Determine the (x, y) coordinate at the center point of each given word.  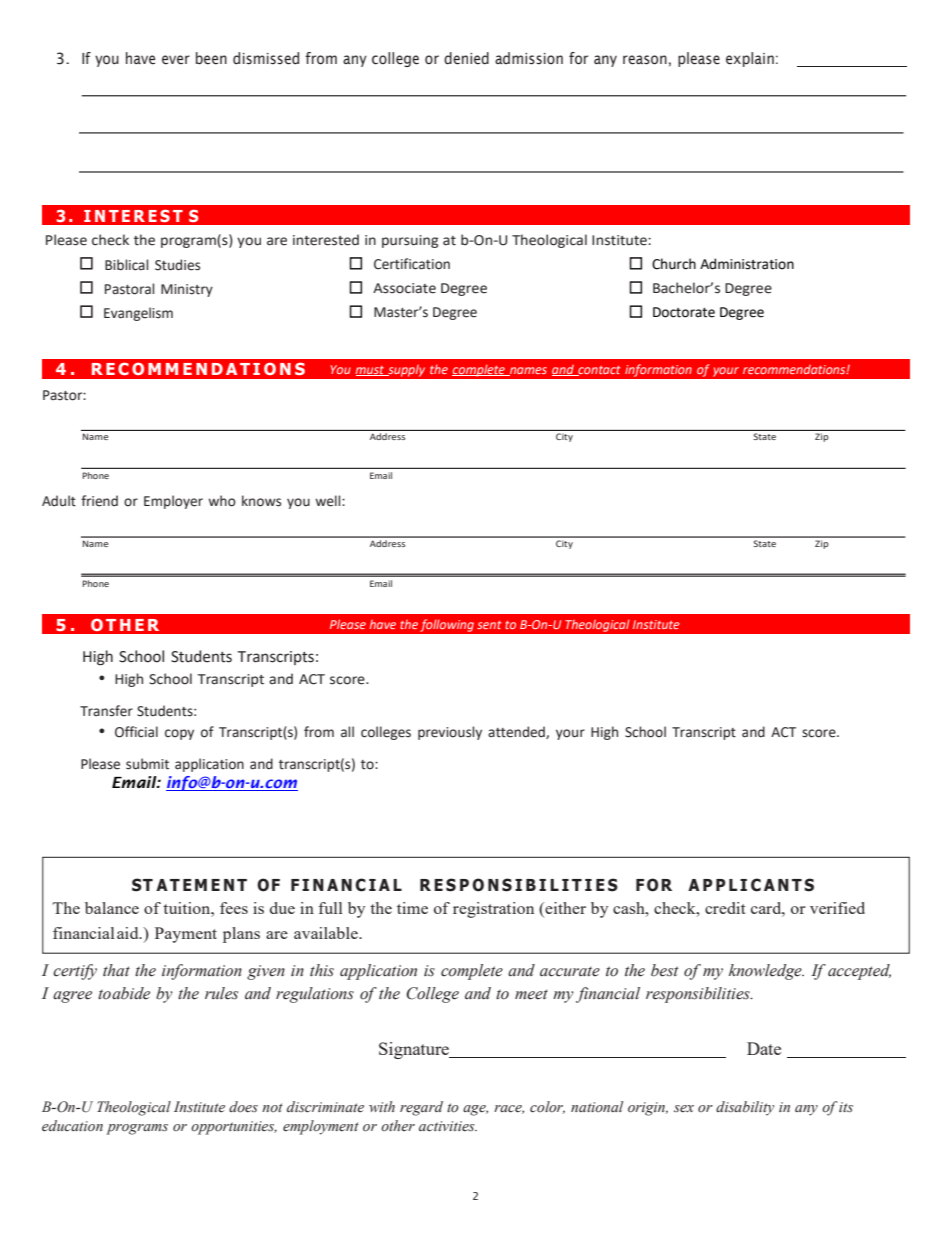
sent (489, 625)
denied (466, 58)
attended (517, 732)
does (243, 1107)
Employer (173, 502)
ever (176, 60)
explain (750, 59)
